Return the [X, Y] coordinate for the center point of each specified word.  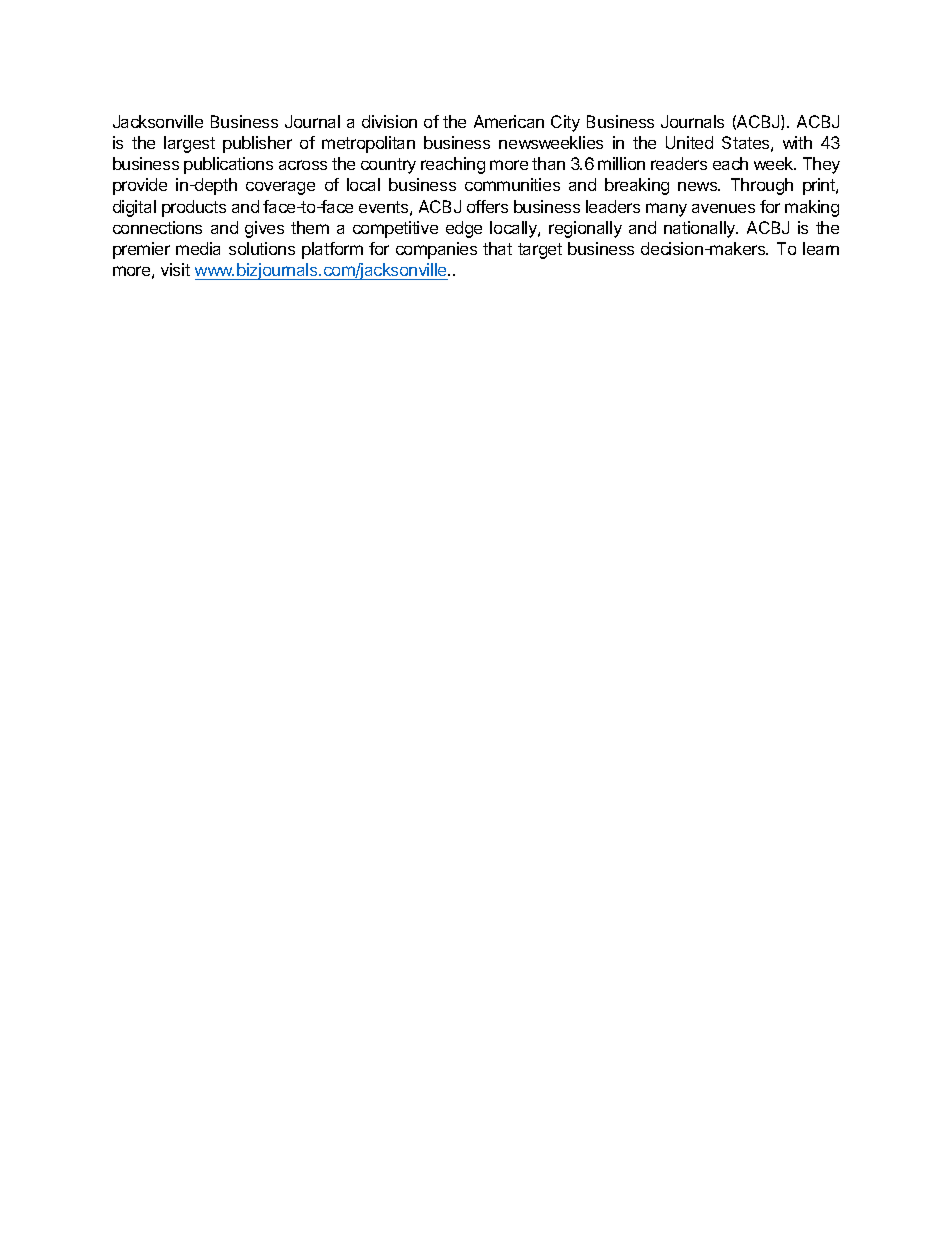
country [388, 166]
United [689, 142]
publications [228, 165]
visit [175, 269]
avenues [723, 208]
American [509, 121]
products [194, 208]
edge [464, 229]
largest [189, 144]
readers [679, 163]
